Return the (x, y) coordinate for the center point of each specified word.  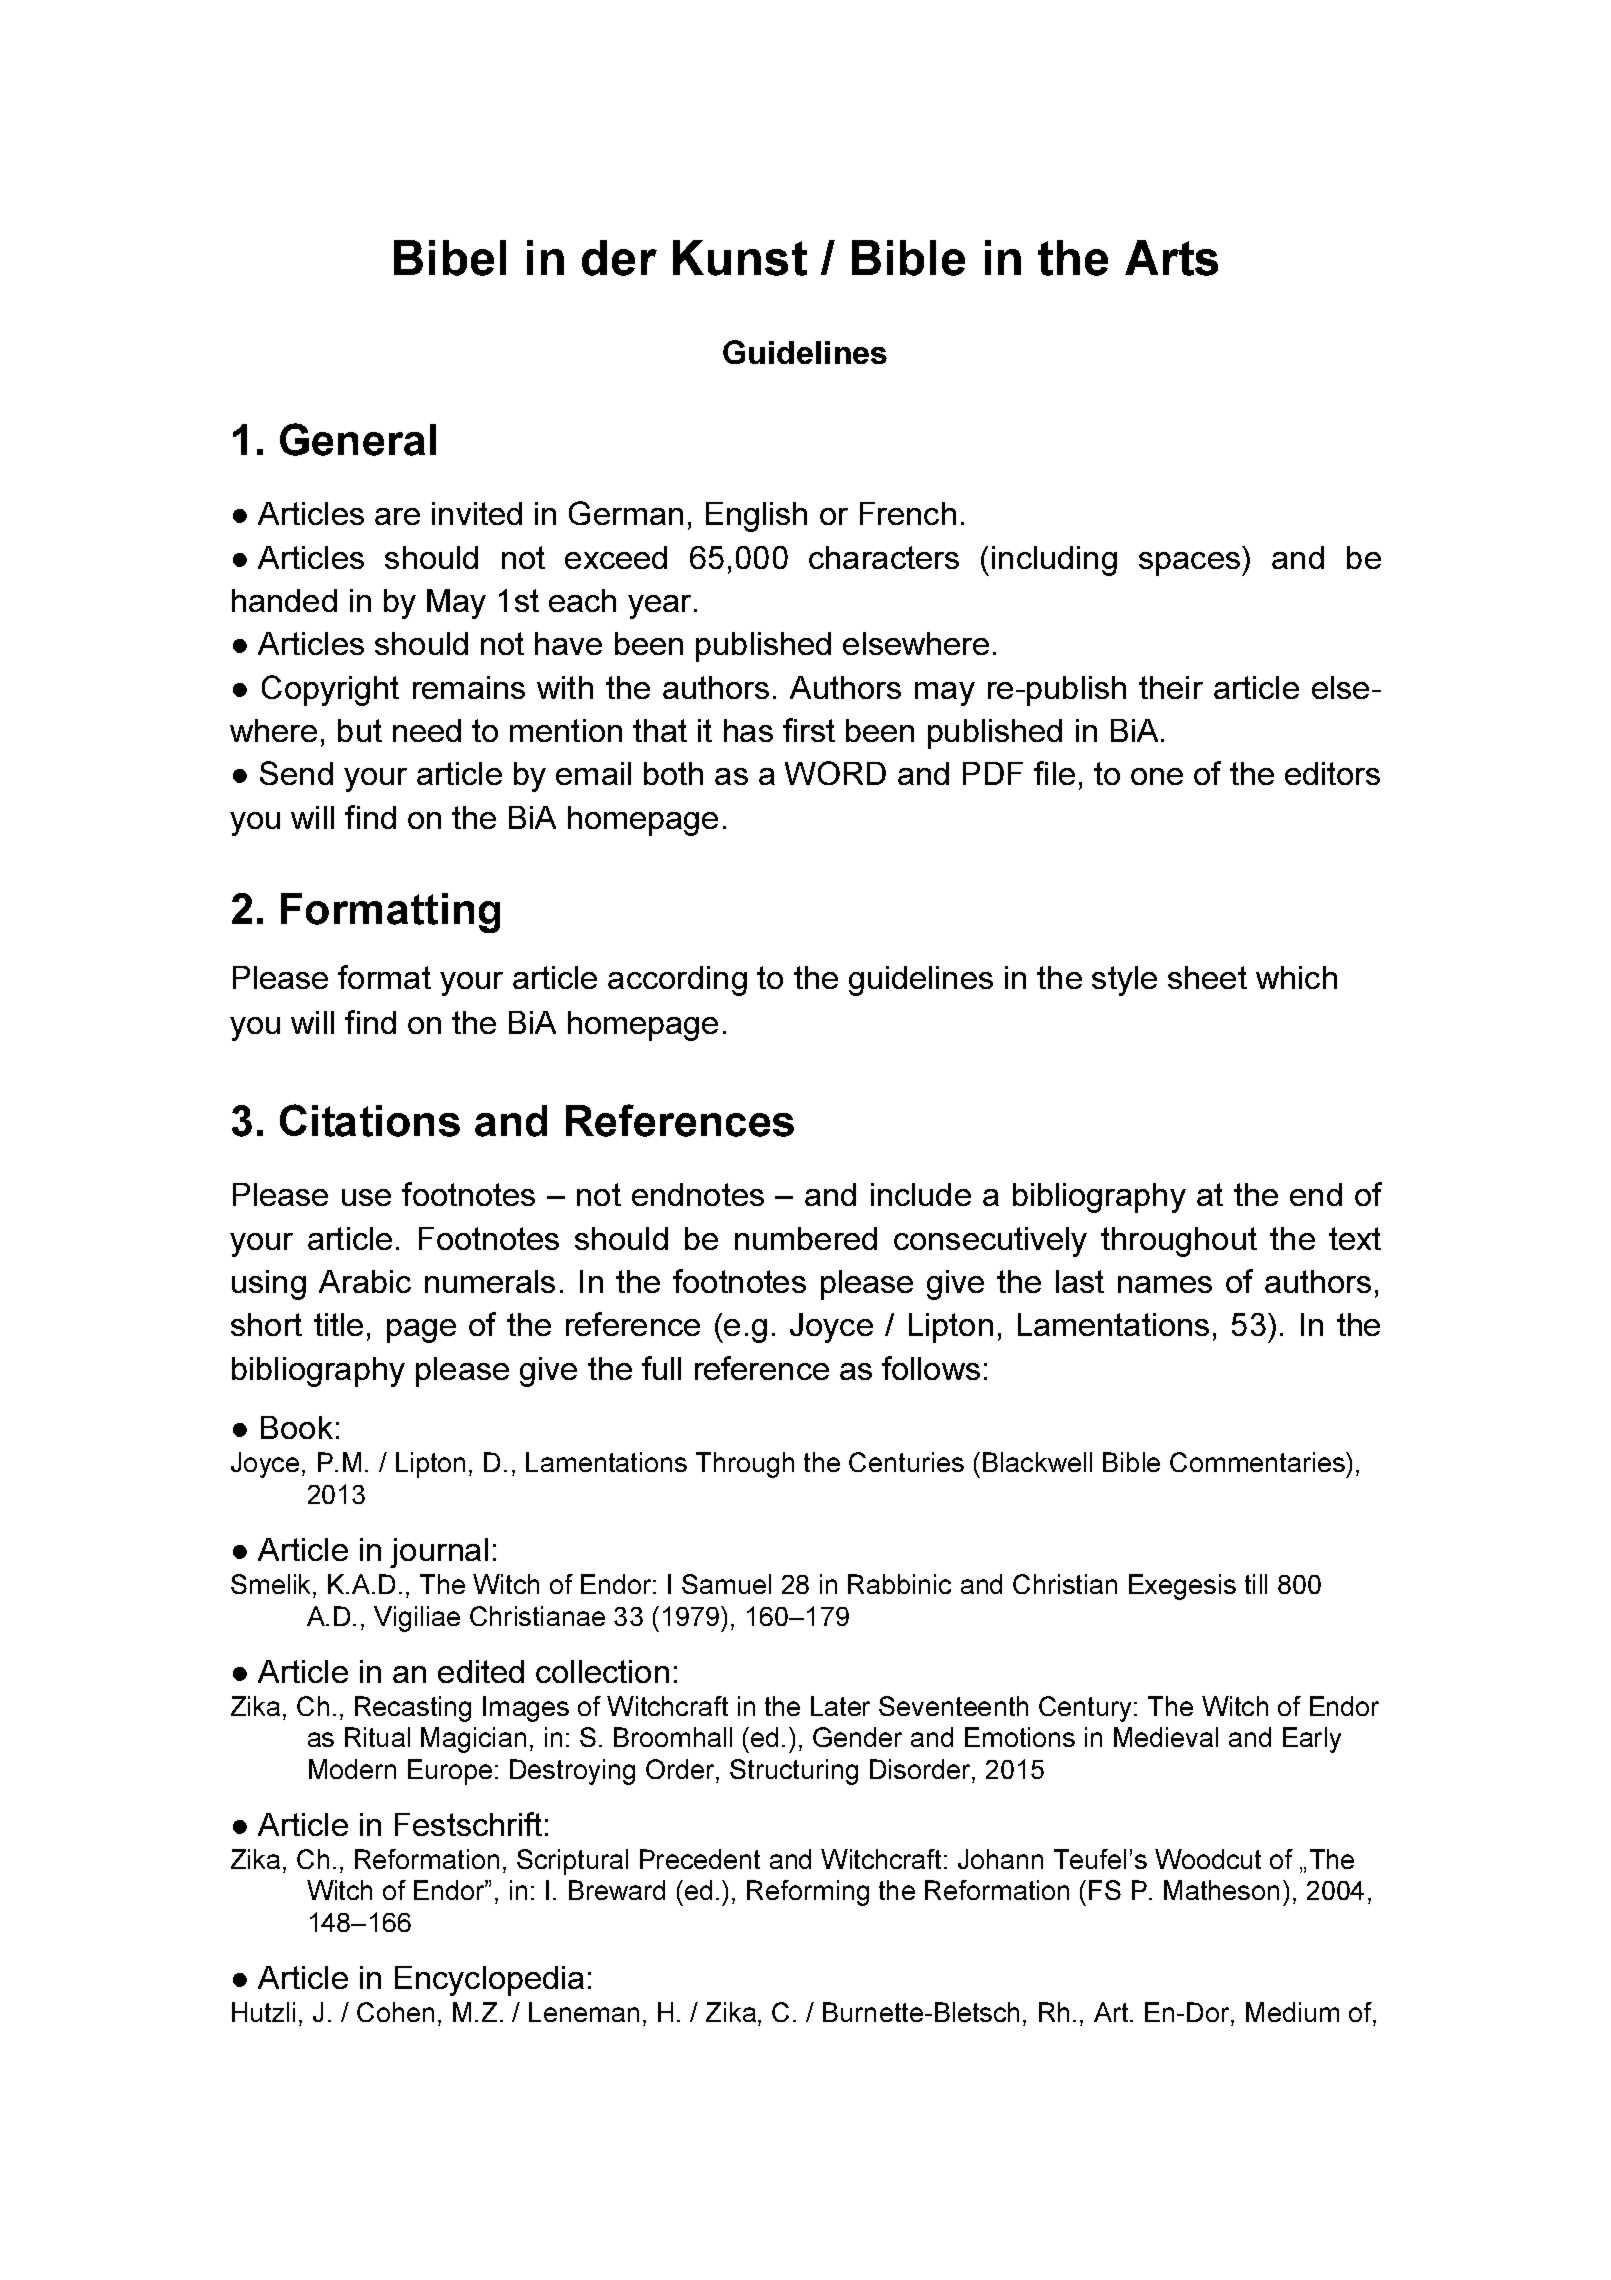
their (1171, 687)
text (1355, 1238)
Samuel (726, 1584)
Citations (370, 1120)
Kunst (740, 258)
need (427, 730)
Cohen (395, 2012)
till (1256, 1584)
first (809, 730)
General (358, 439)
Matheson (1221, 1890)
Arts (1171, 258)
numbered (806, 1238)
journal (439, 1553)
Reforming (808, 1893)
